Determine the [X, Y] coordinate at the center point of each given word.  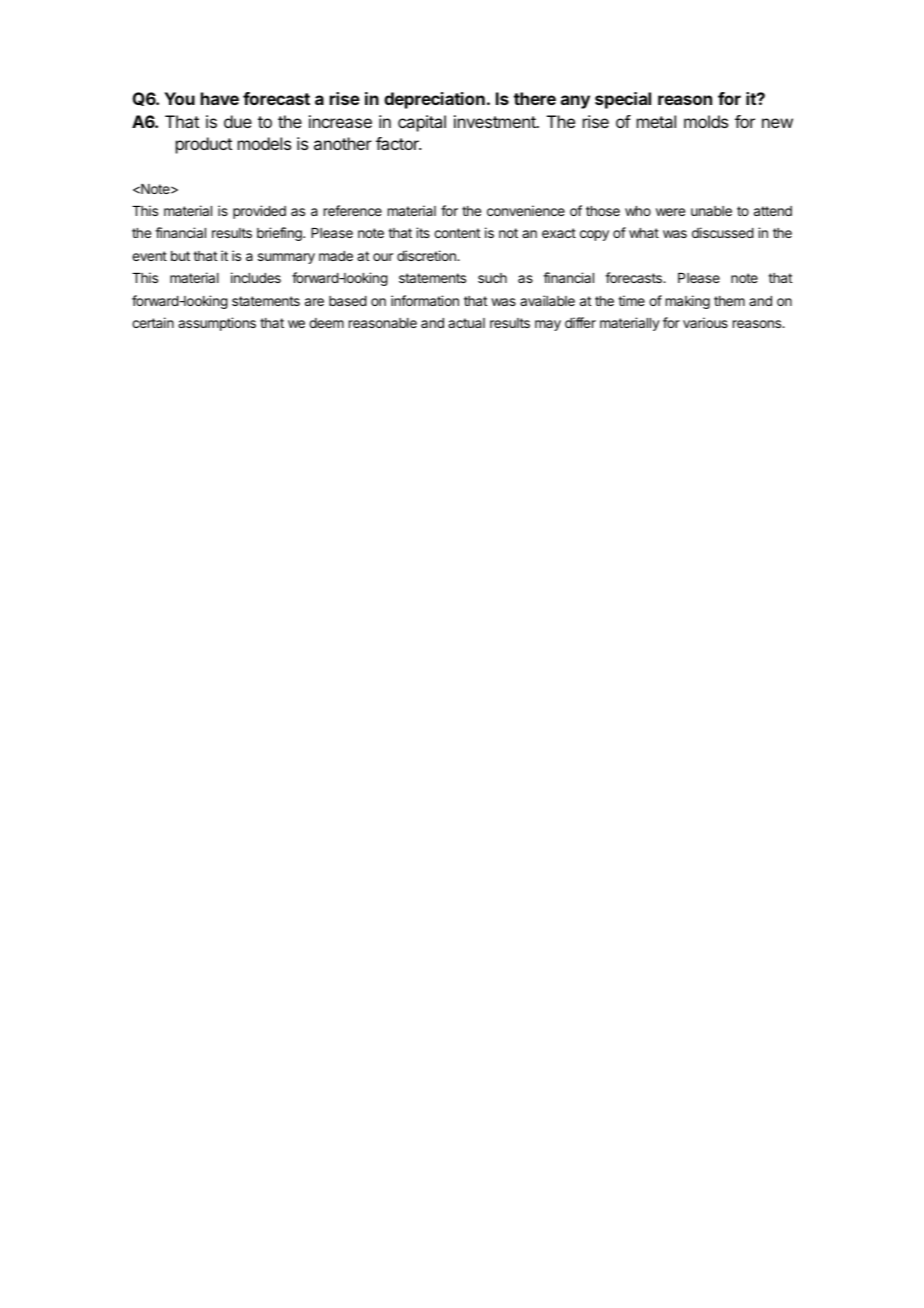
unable [711, 211]
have [220, 98]
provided [259, 212]
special [623, 100]
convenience [526, 210]
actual [466, 323]
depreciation [434, 100]
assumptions [217, 324]
